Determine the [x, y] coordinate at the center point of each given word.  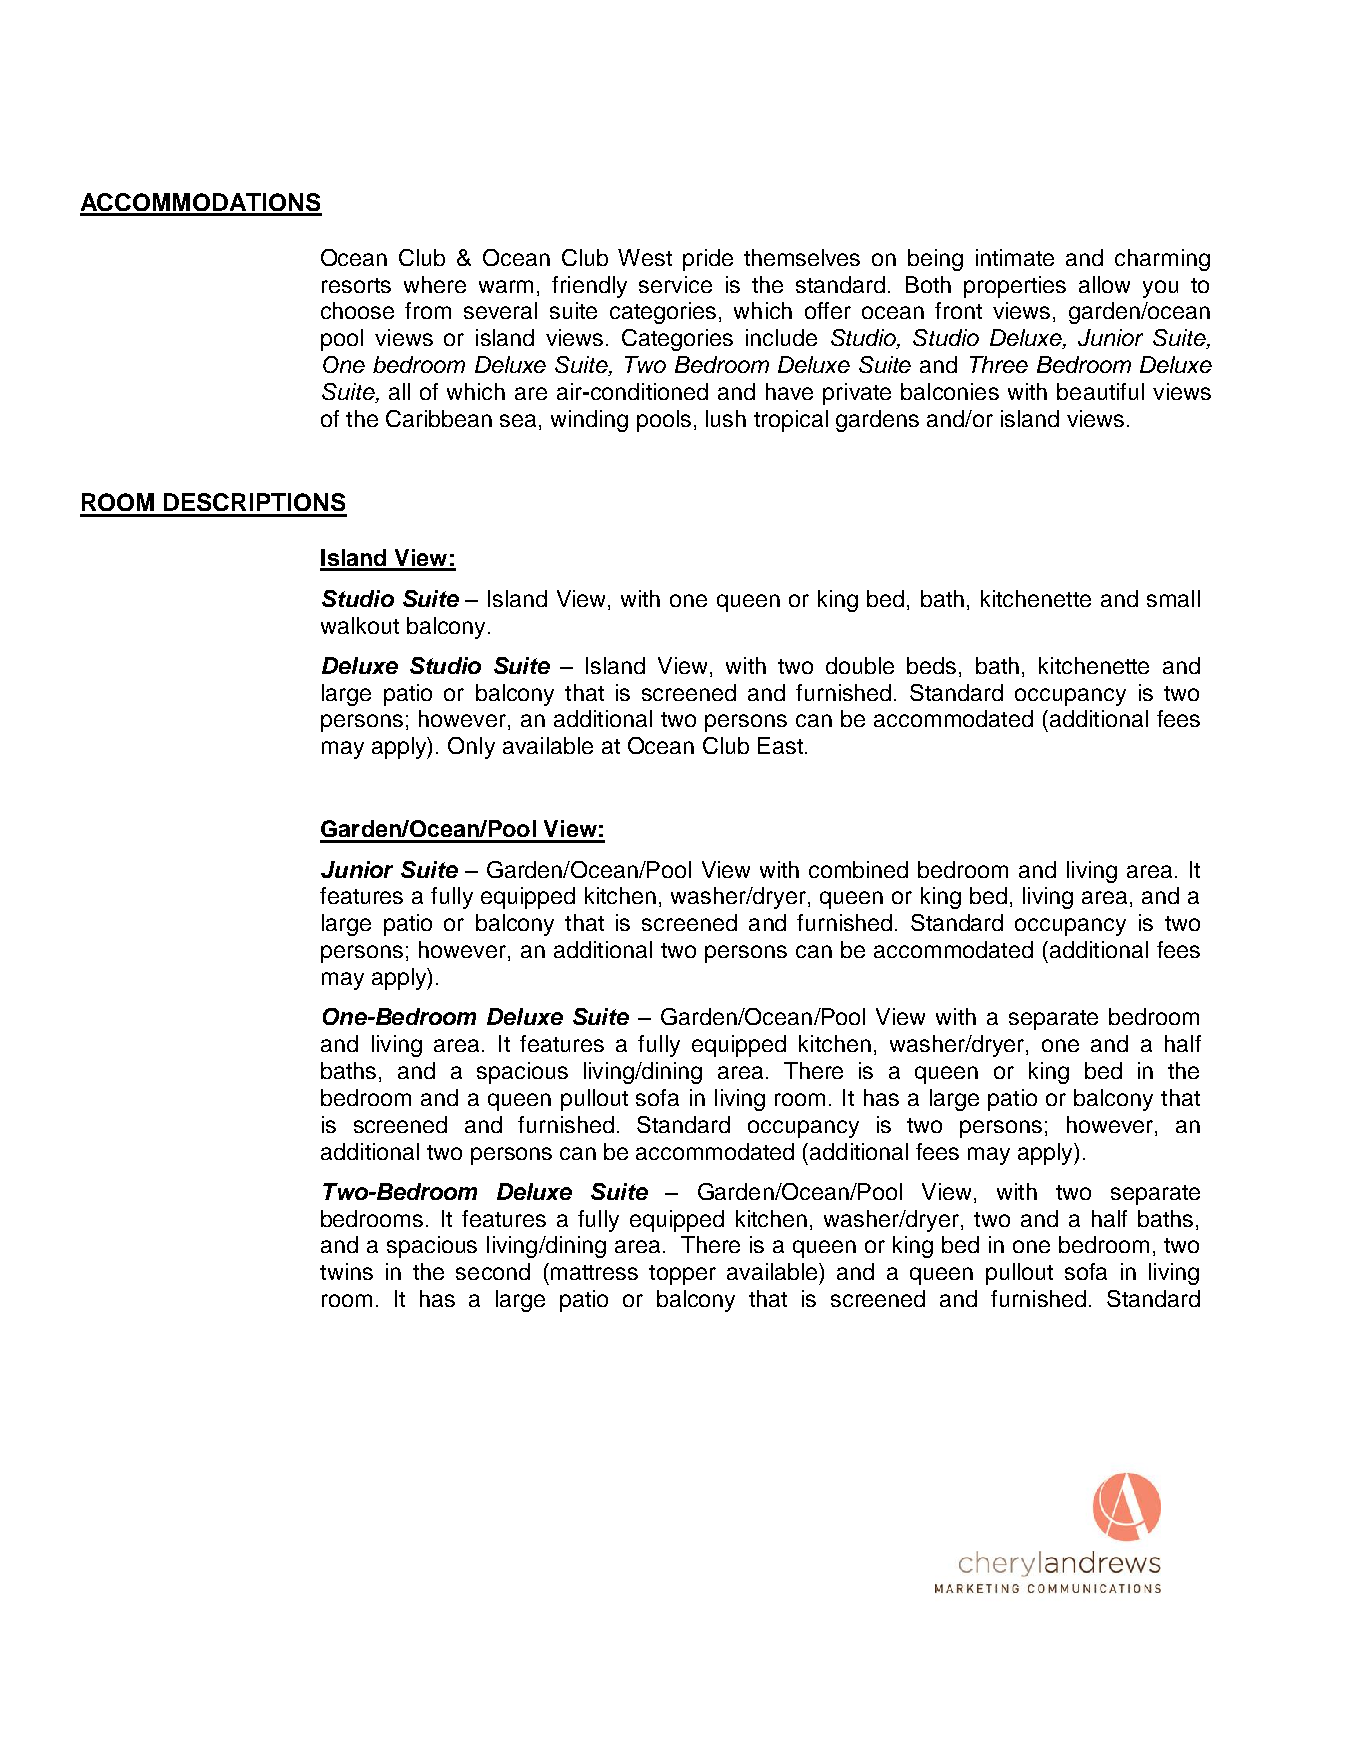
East [780, 745]
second [493, 1271]
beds [931, 665]
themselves [802, 257]
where [435, 284]
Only [471, 748]
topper [682, 1275]
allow [1104, 284]
